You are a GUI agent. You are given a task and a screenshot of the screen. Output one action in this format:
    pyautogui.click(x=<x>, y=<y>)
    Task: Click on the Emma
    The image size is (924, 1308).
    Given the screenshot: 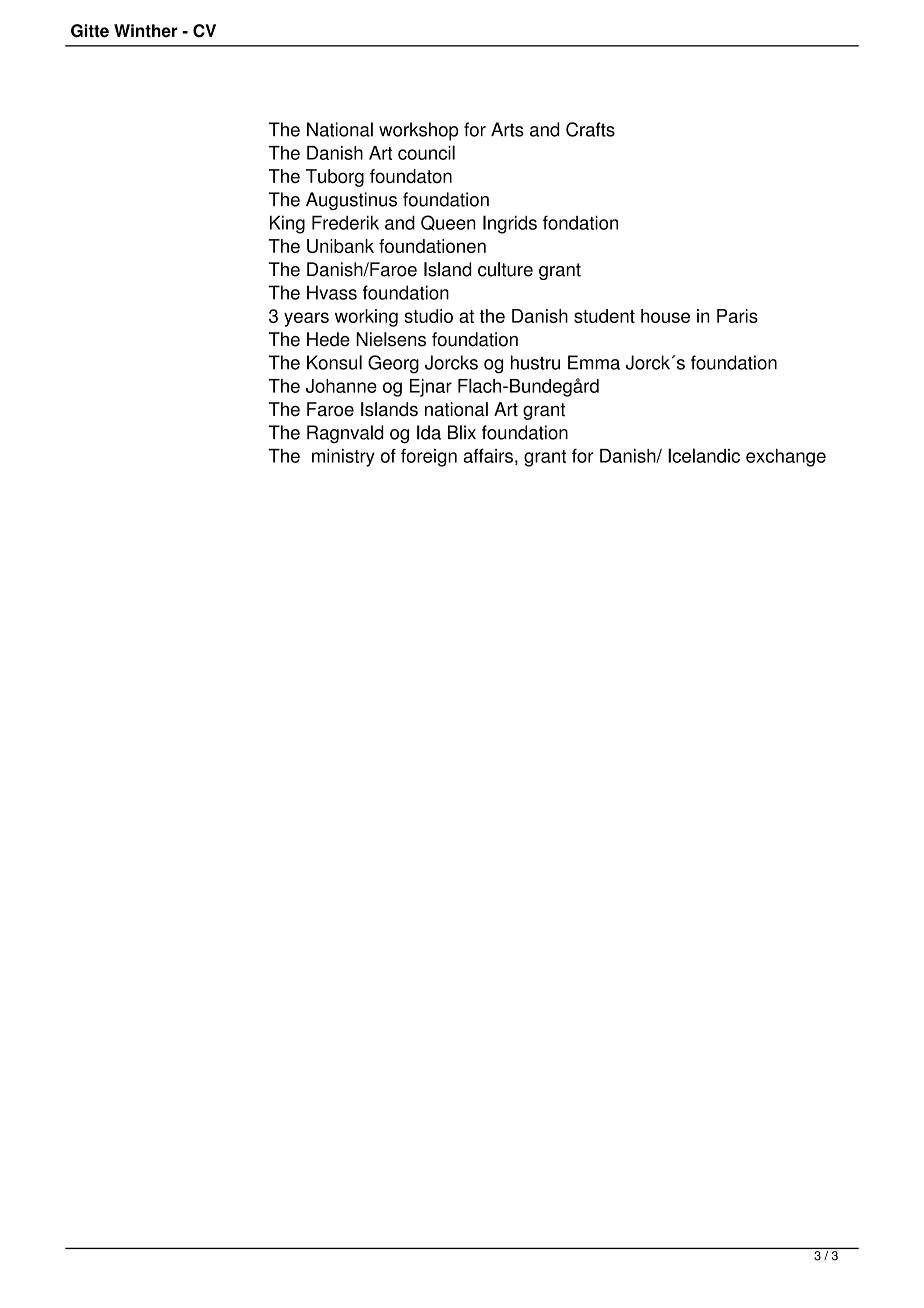 What is the action you would take?
    pyautogui.click(x=594, y=362)
